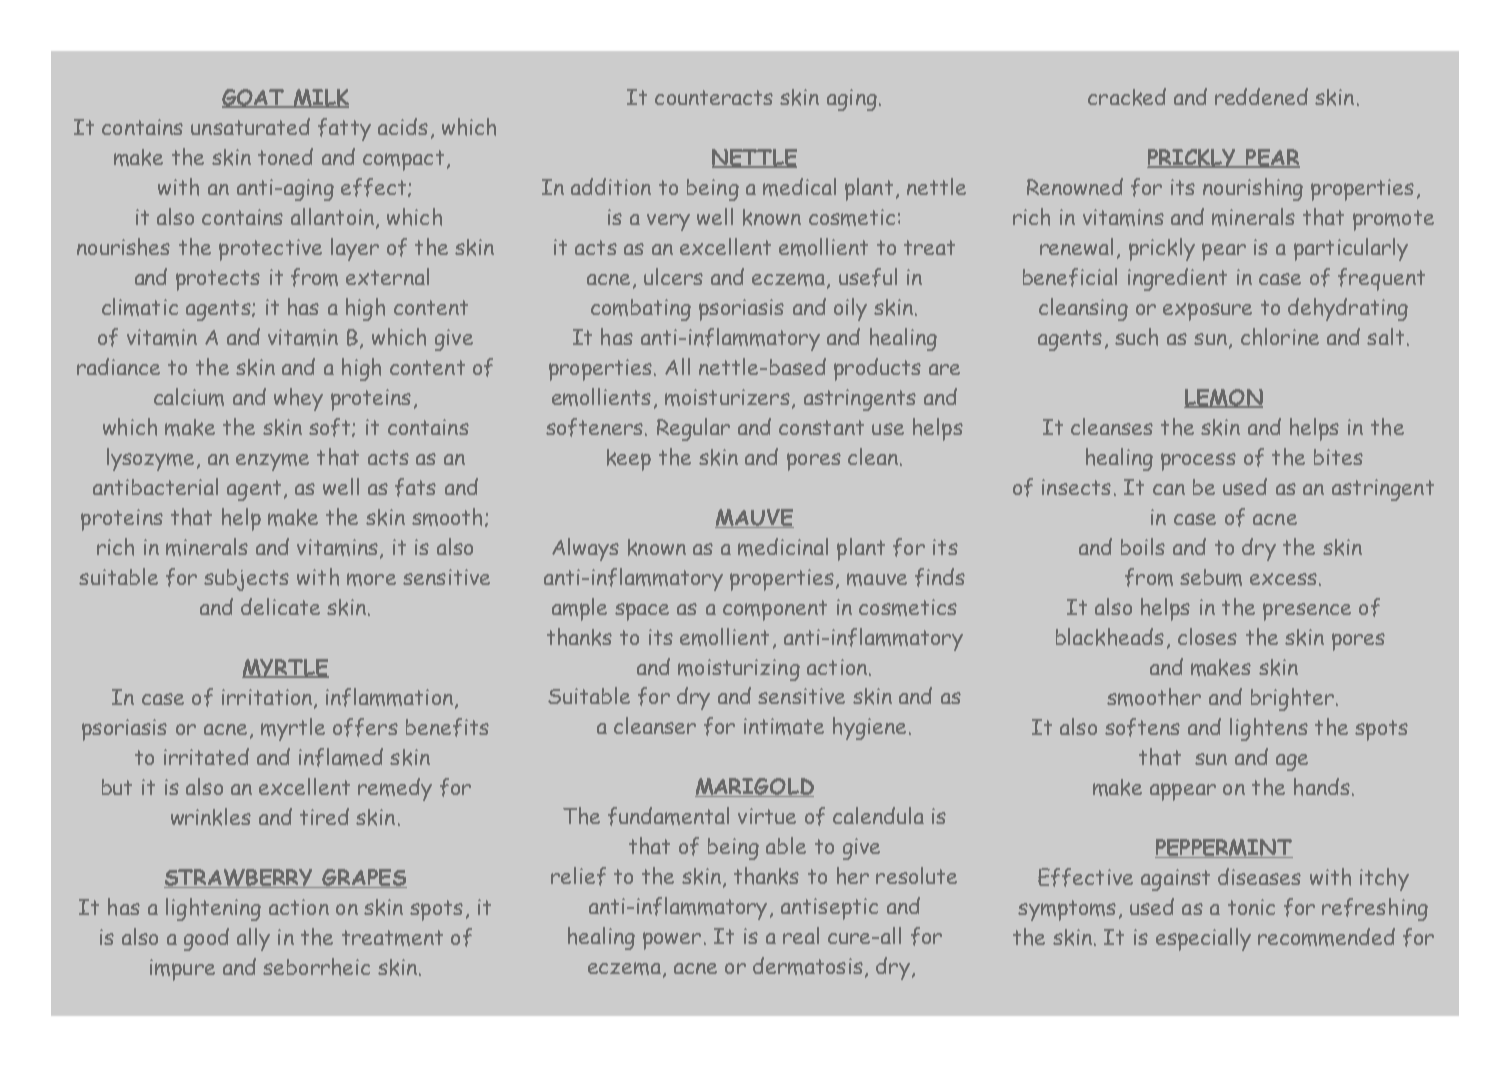 The height and width of the document is (1066, 1509). I want to click on subjects, so click(246, 580).
